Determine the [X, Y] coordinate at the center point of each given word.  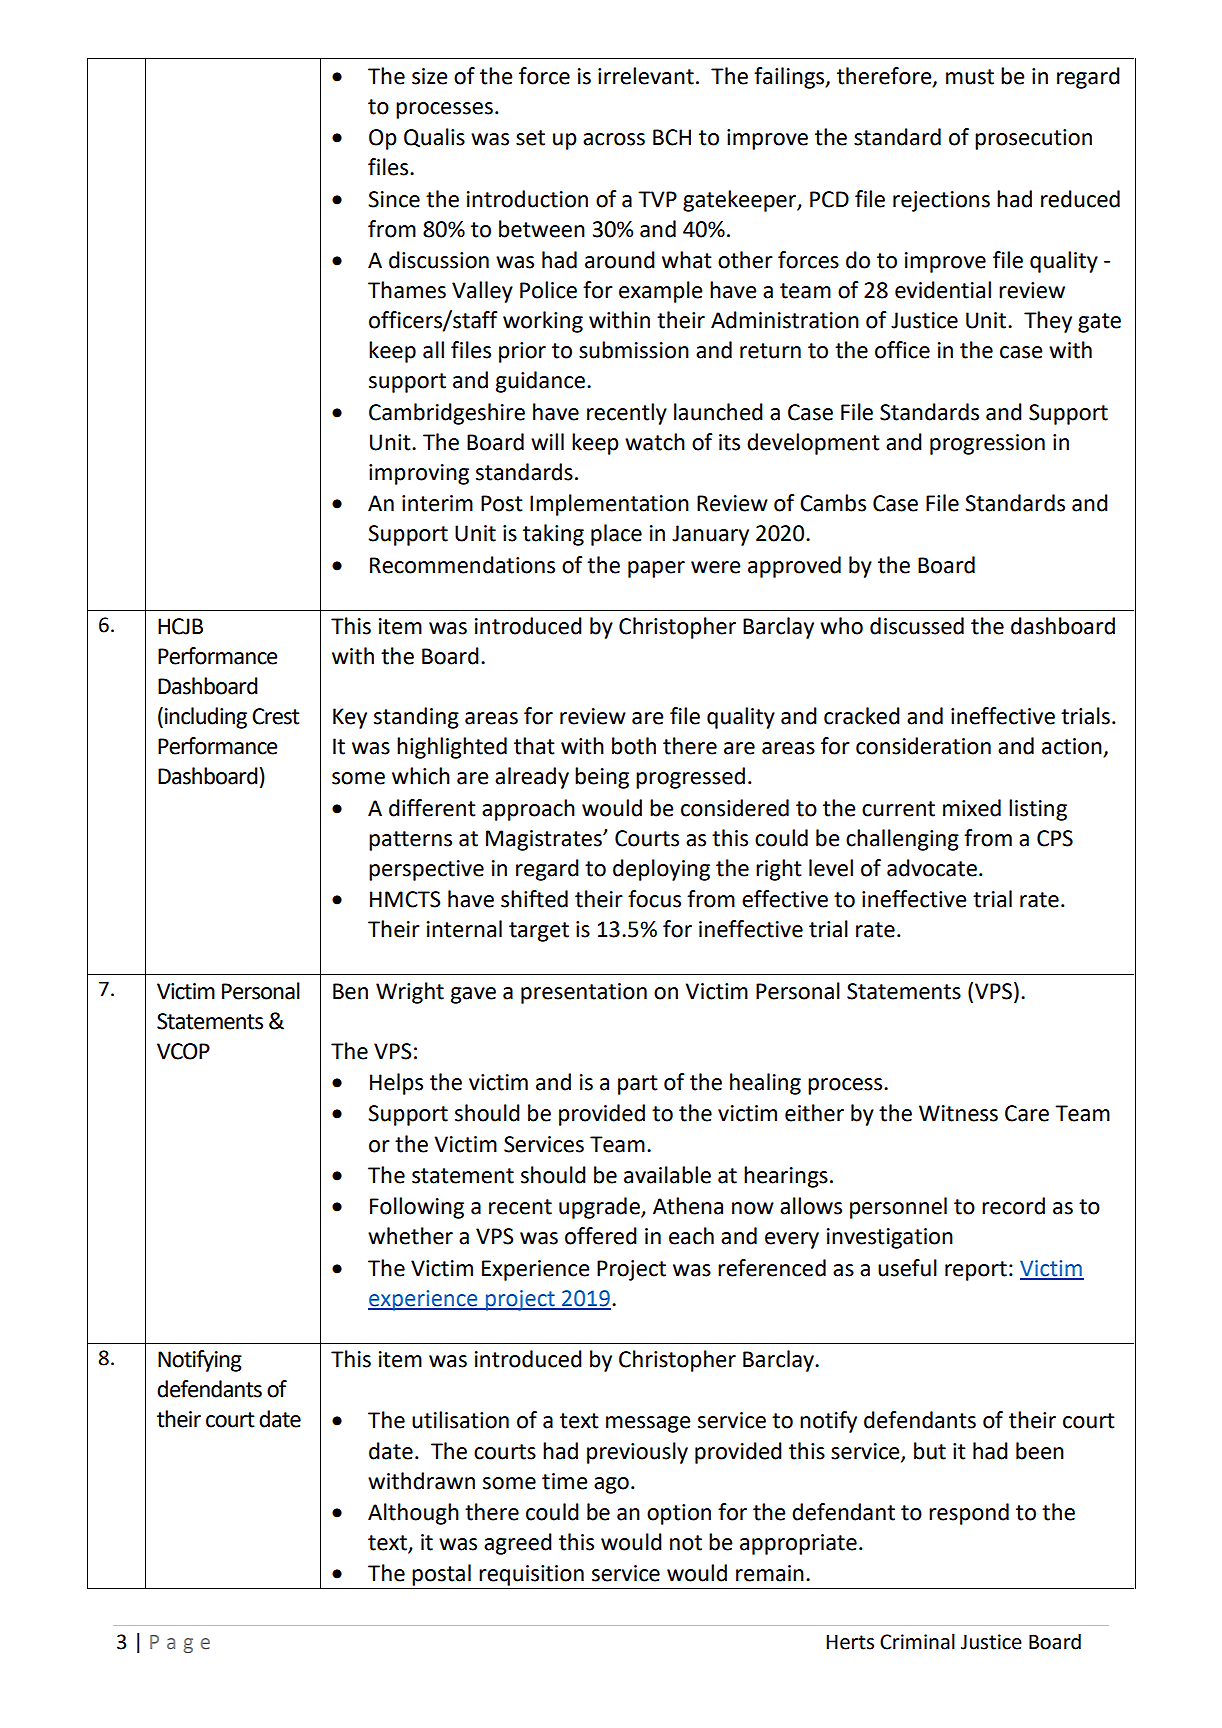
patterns [410, 841]
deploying [661, 870]
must [970, 77]
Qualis [434, 138]
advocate [932, 868]
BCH [672, 137]
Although [413, 1514]
